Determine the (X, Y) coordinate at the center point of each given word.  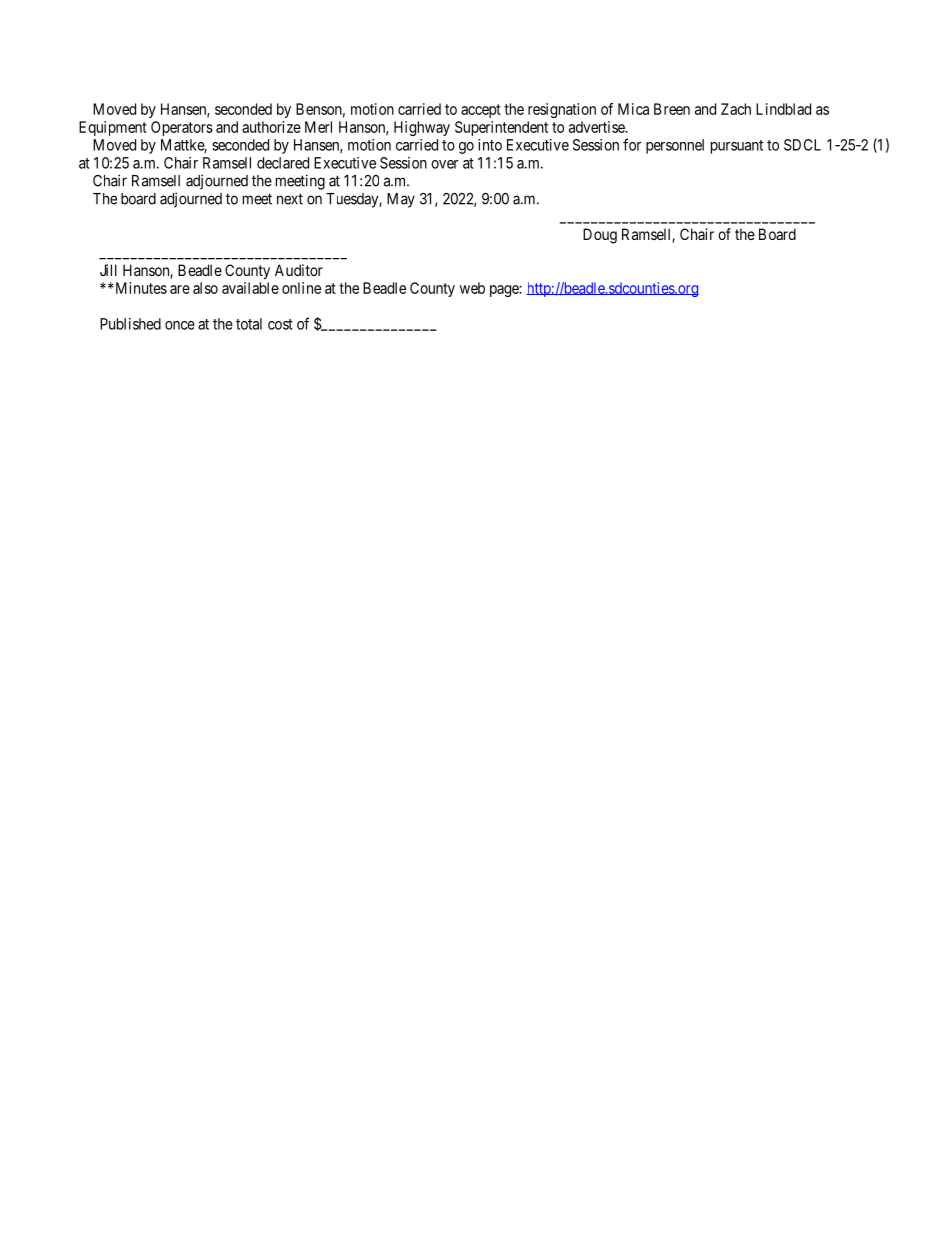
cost (280, 324)
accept (481, 111)
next (290, 199)
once (180, 325)
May (401, 200)
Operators (182, 128)
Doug (600, 236)
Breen (672, 109)
